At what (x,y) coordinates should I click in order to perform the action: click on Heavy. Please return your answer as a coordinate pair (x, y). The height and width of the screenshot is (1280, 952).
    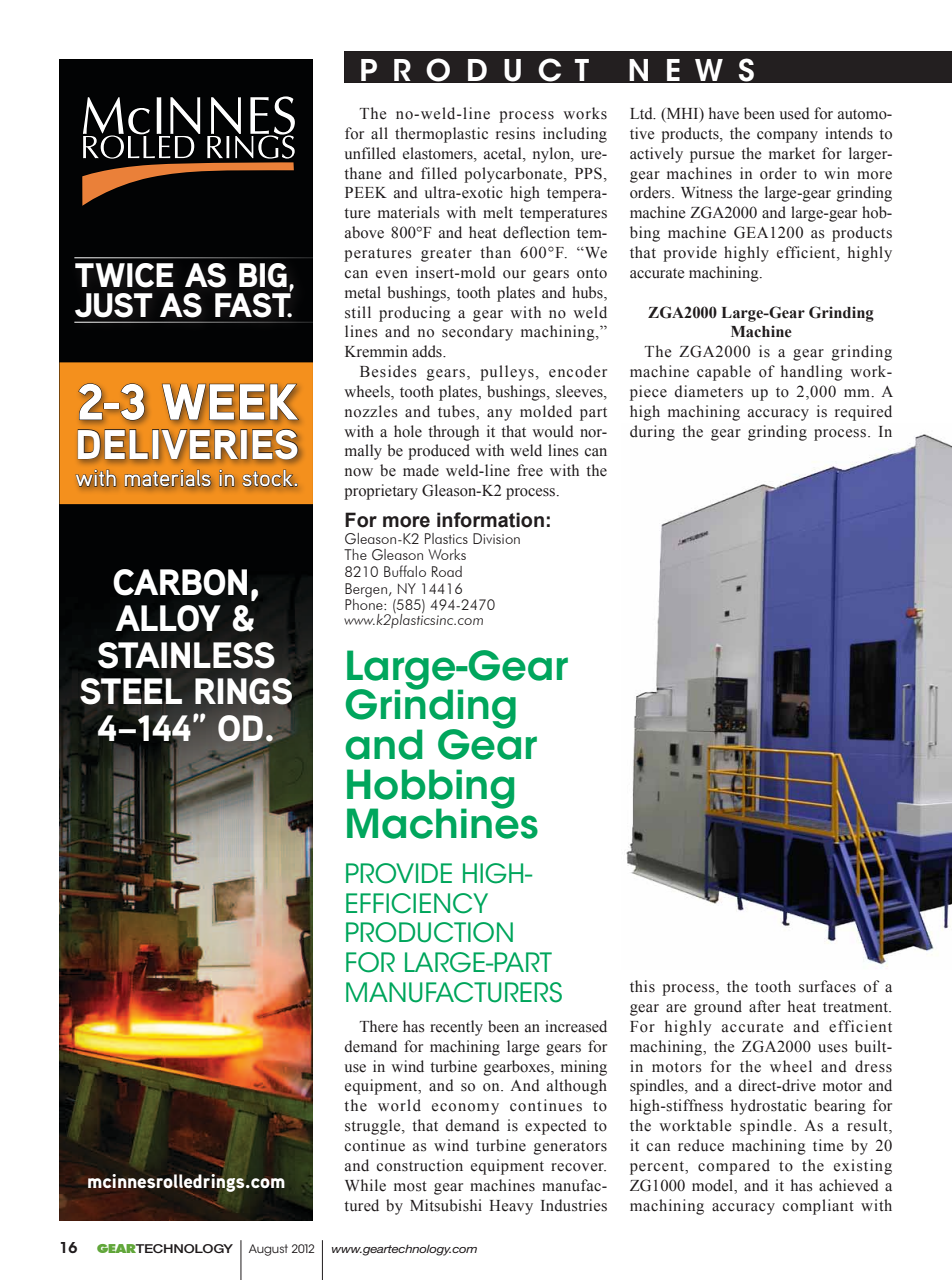
    Looking at the image, I should click on (511, 1207).
